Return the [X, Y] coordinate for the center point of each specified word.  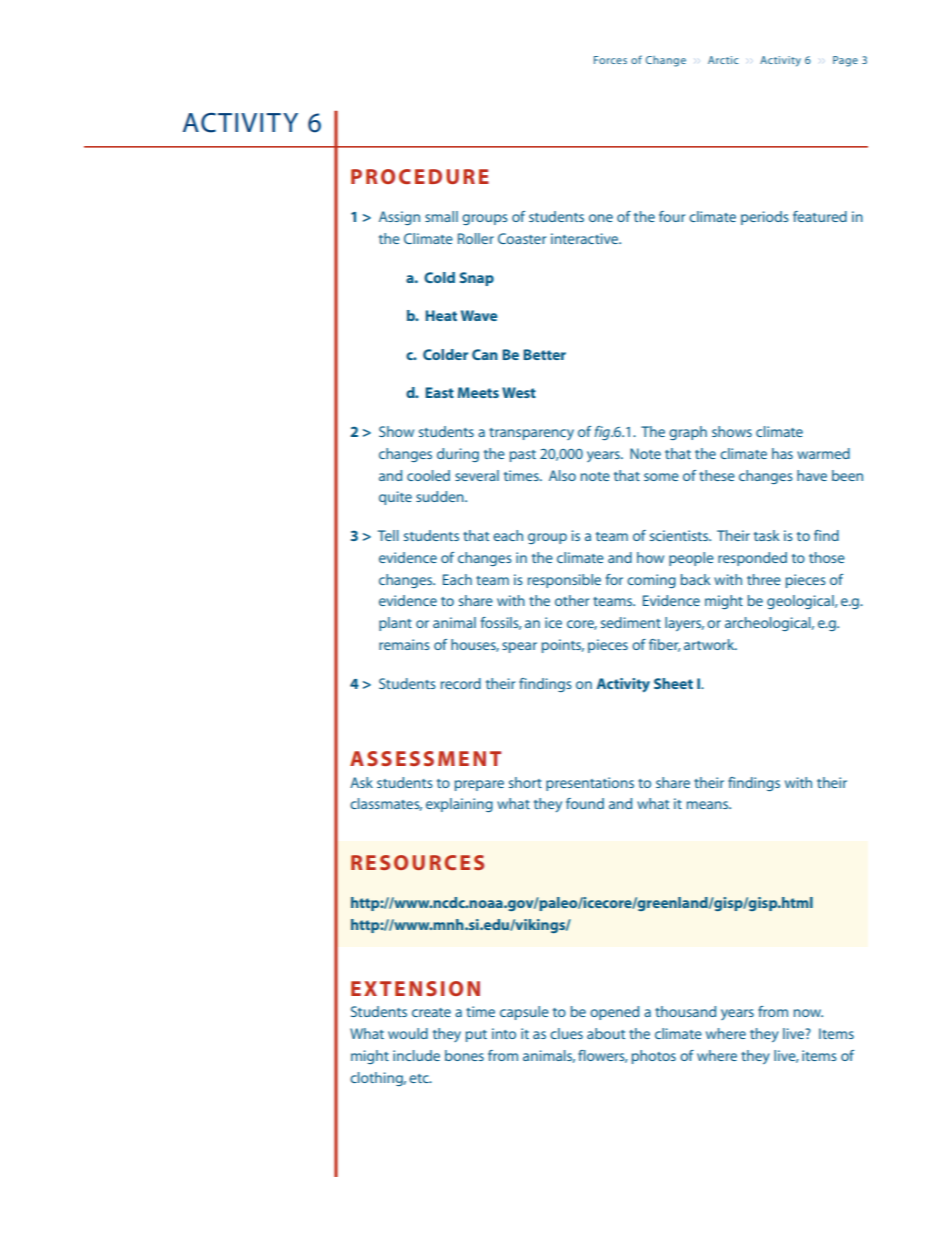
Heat [441, 315]
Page [845, 61]
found [585, 803]
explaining [459, 805]
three [764, 579]
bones [464, 1055]
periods [765, 218]
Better [544, 354]
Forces [610, 60]
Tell [388, 535]
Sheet [673, 683]
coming [651, 581]
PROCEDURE [420, 176]
